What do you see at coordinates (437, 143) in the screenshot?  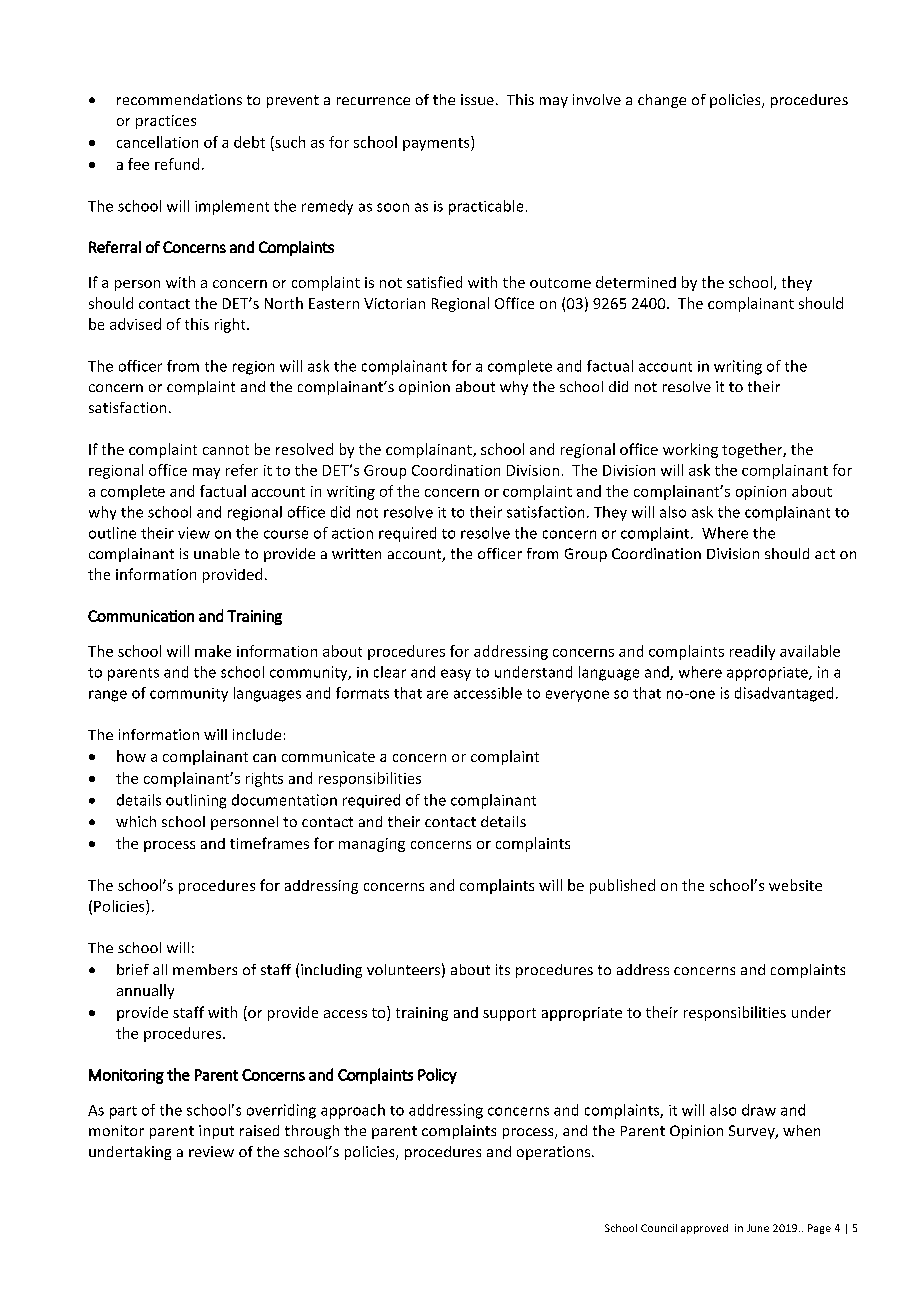 I see `payments` at bounding box center [437, 143].
